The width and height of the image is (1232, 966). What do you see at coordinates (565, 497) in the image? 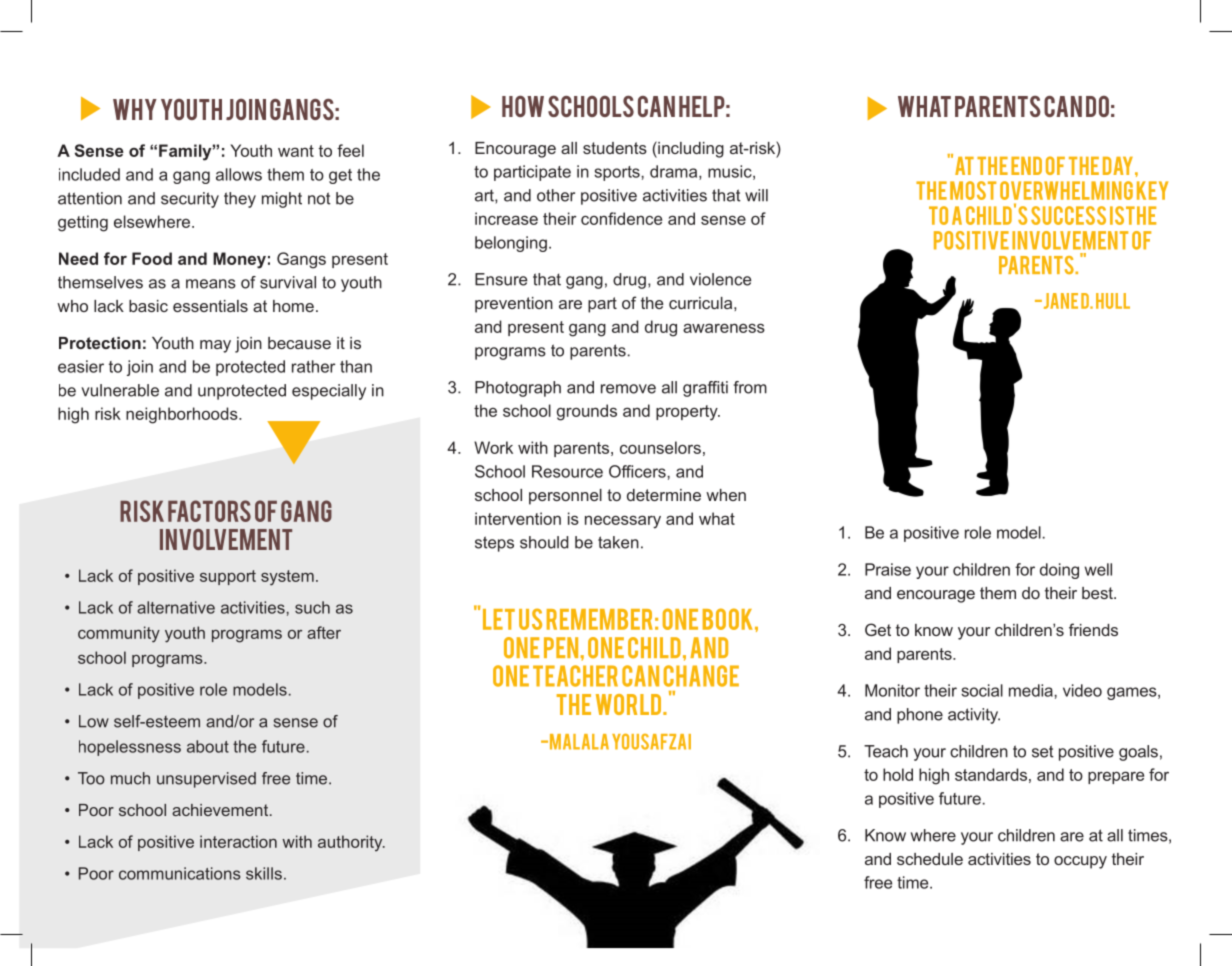
I see `personnel` at bounding box center [565, 497].
